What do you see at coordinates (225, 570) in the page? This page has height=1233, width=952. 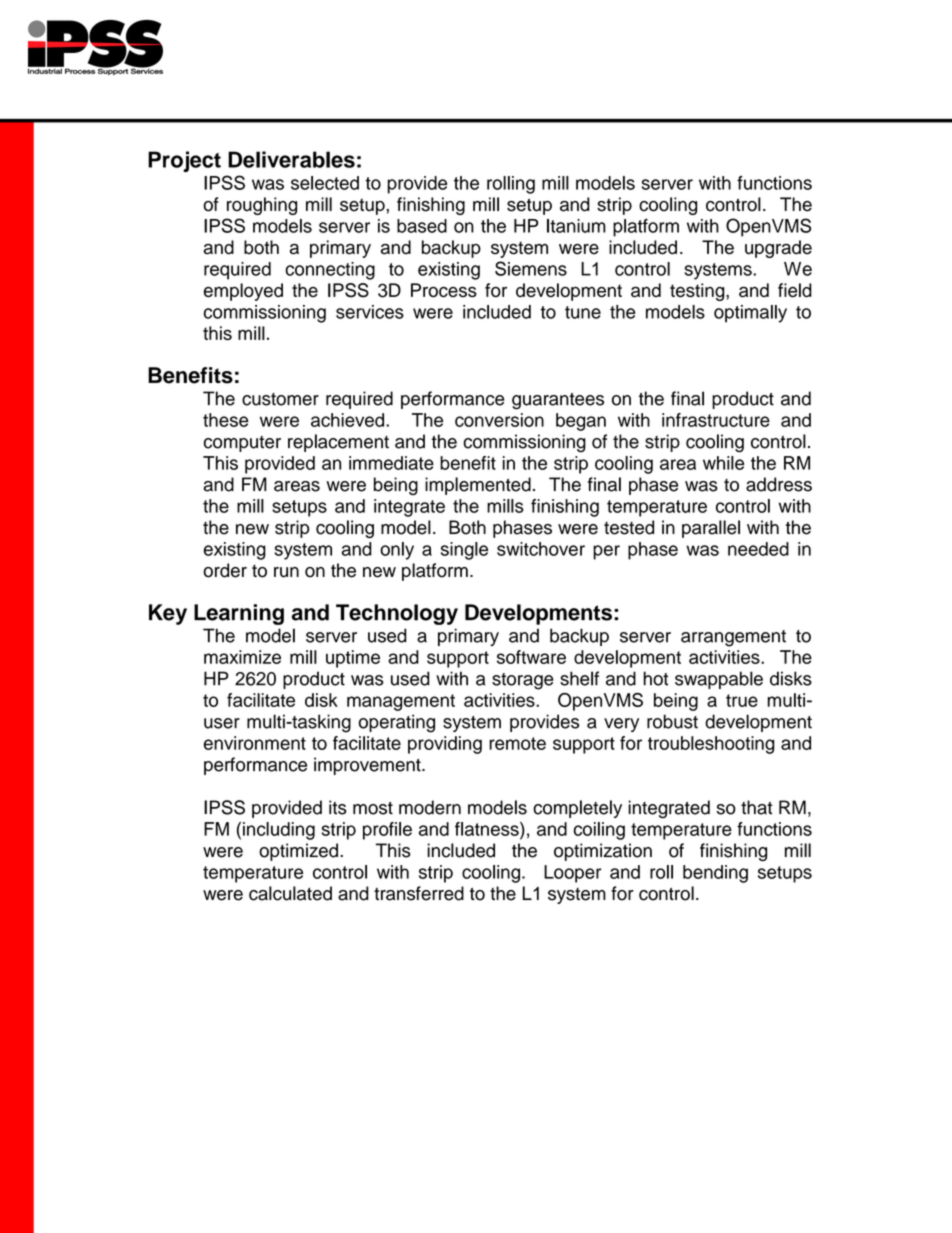 I see `order` at bounding box center [225, 570].
